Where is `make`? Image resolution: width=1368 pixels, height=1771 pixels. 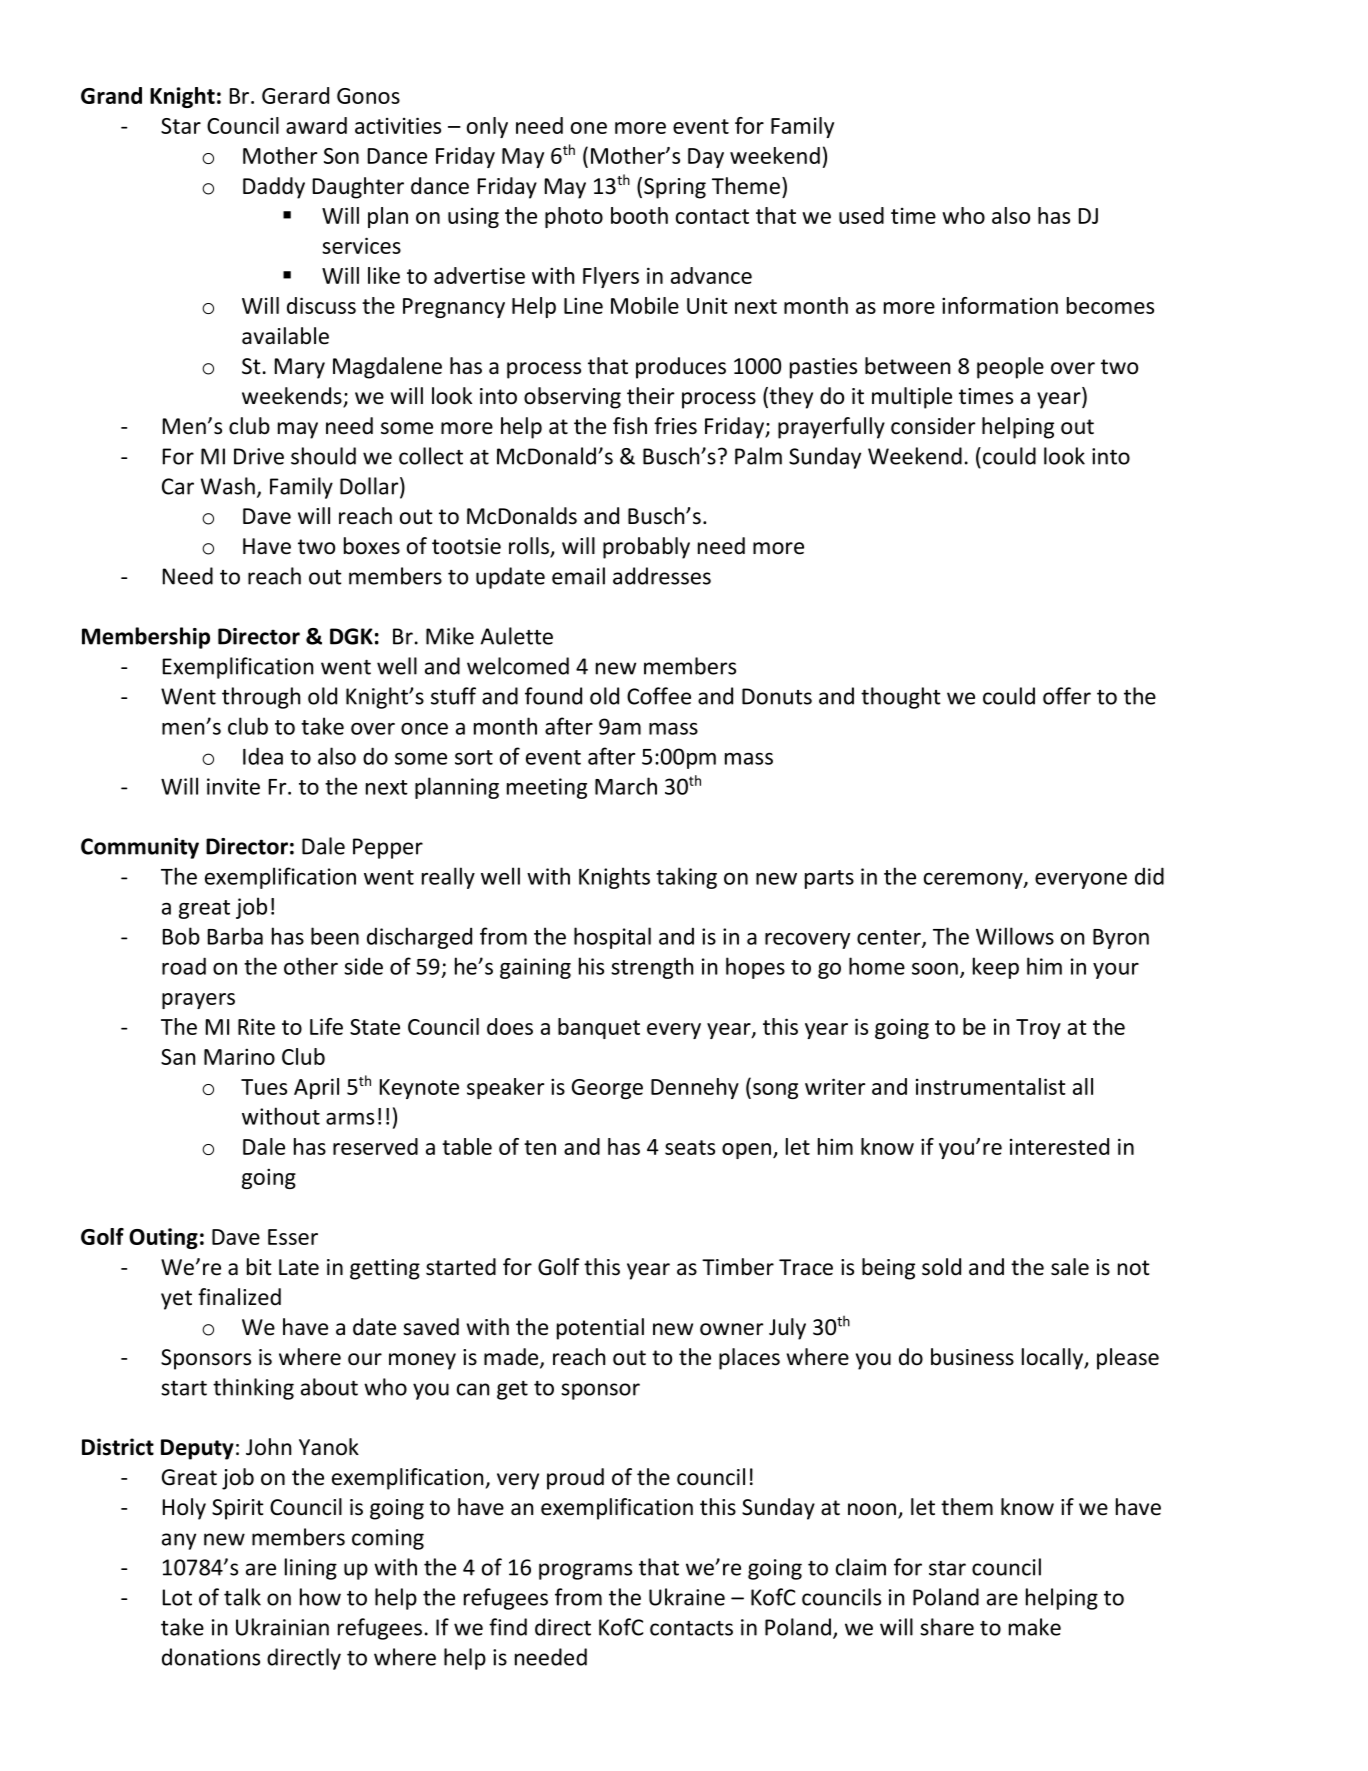 make is located at coordinates (1035, 1627).
